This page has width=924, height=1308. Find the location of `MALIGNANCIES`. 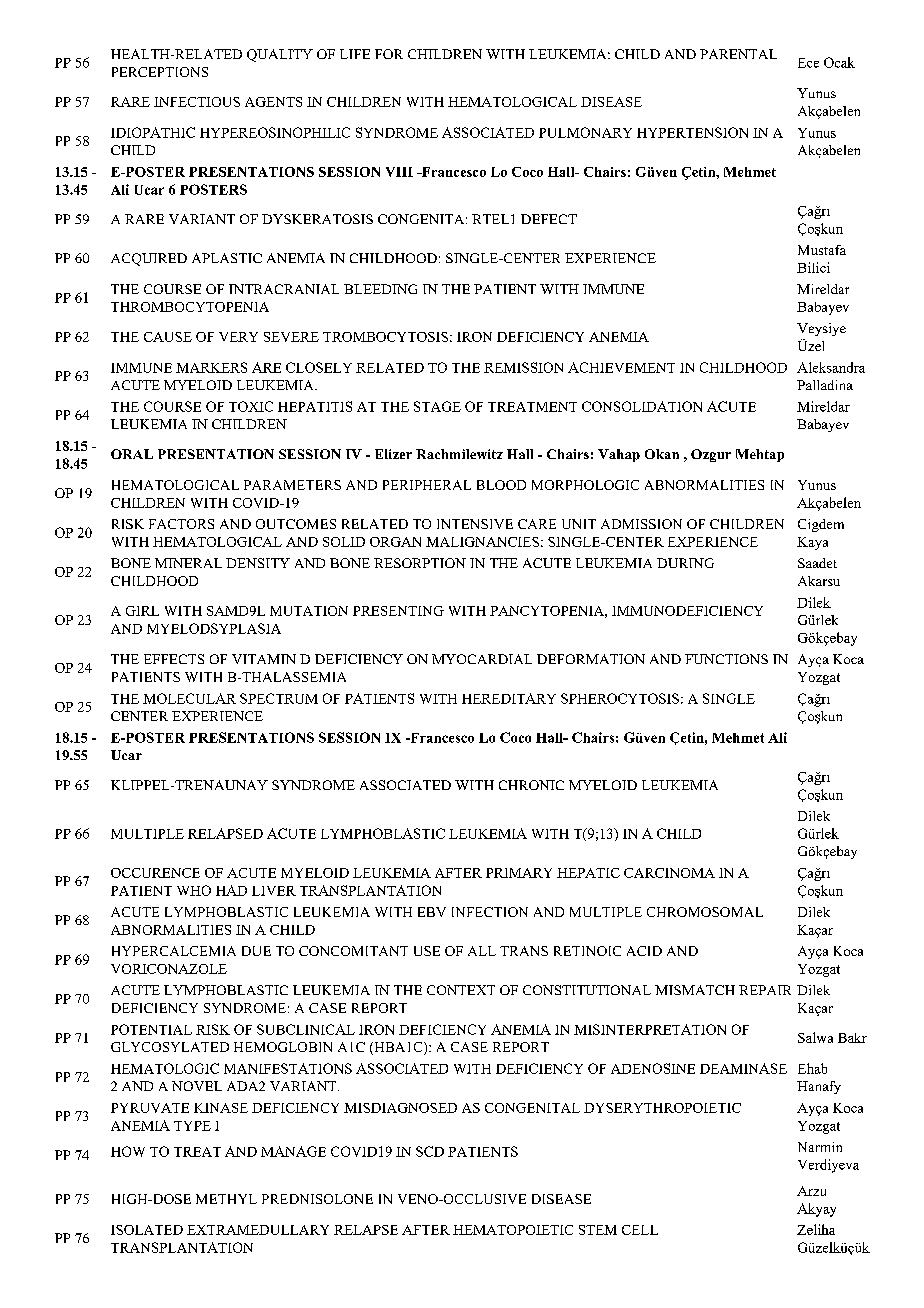

MALIGNANCIES is located at coordinates (482, 542).
